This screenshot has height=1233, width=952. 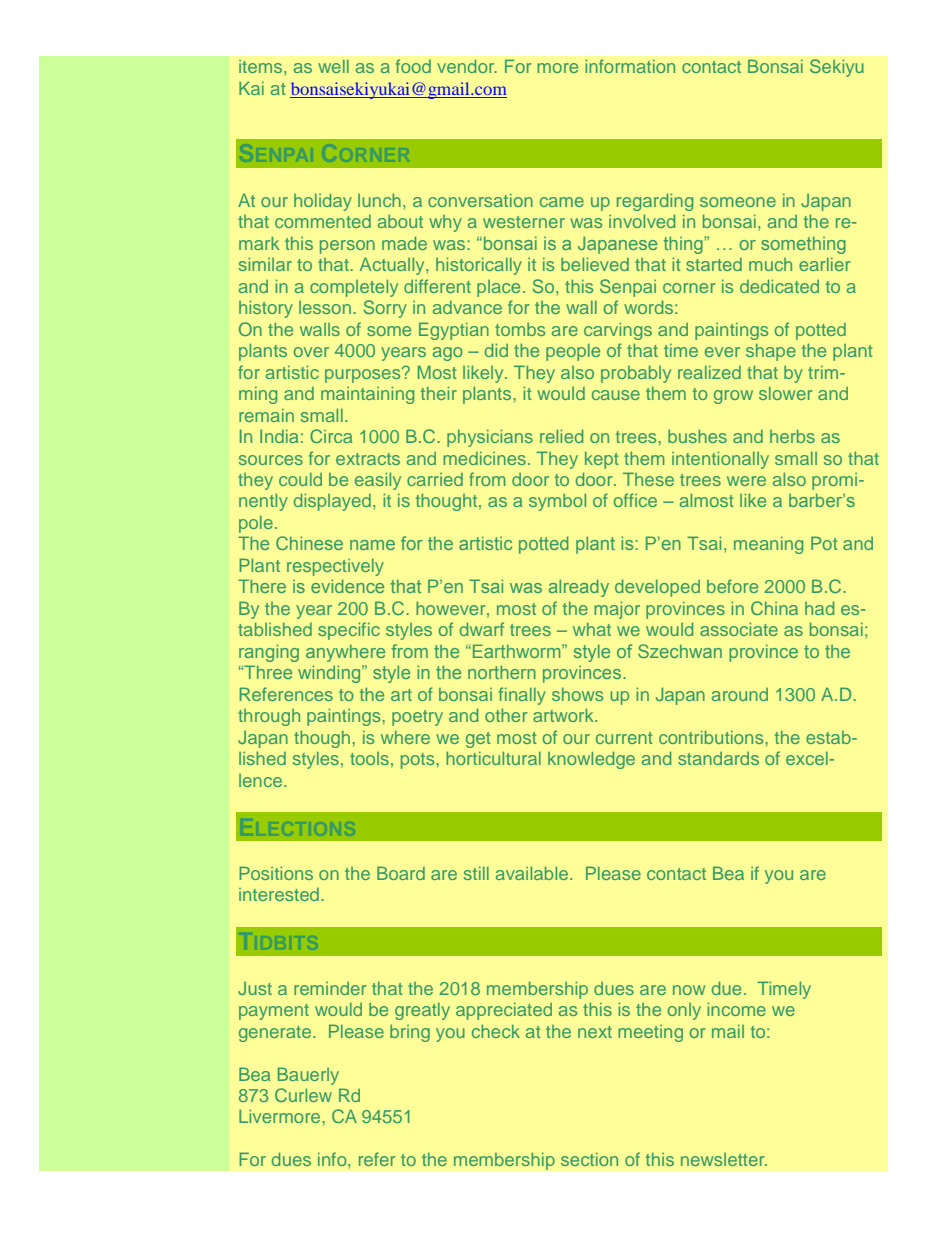 I want to click on Circa, so click(x=331, y=436).
